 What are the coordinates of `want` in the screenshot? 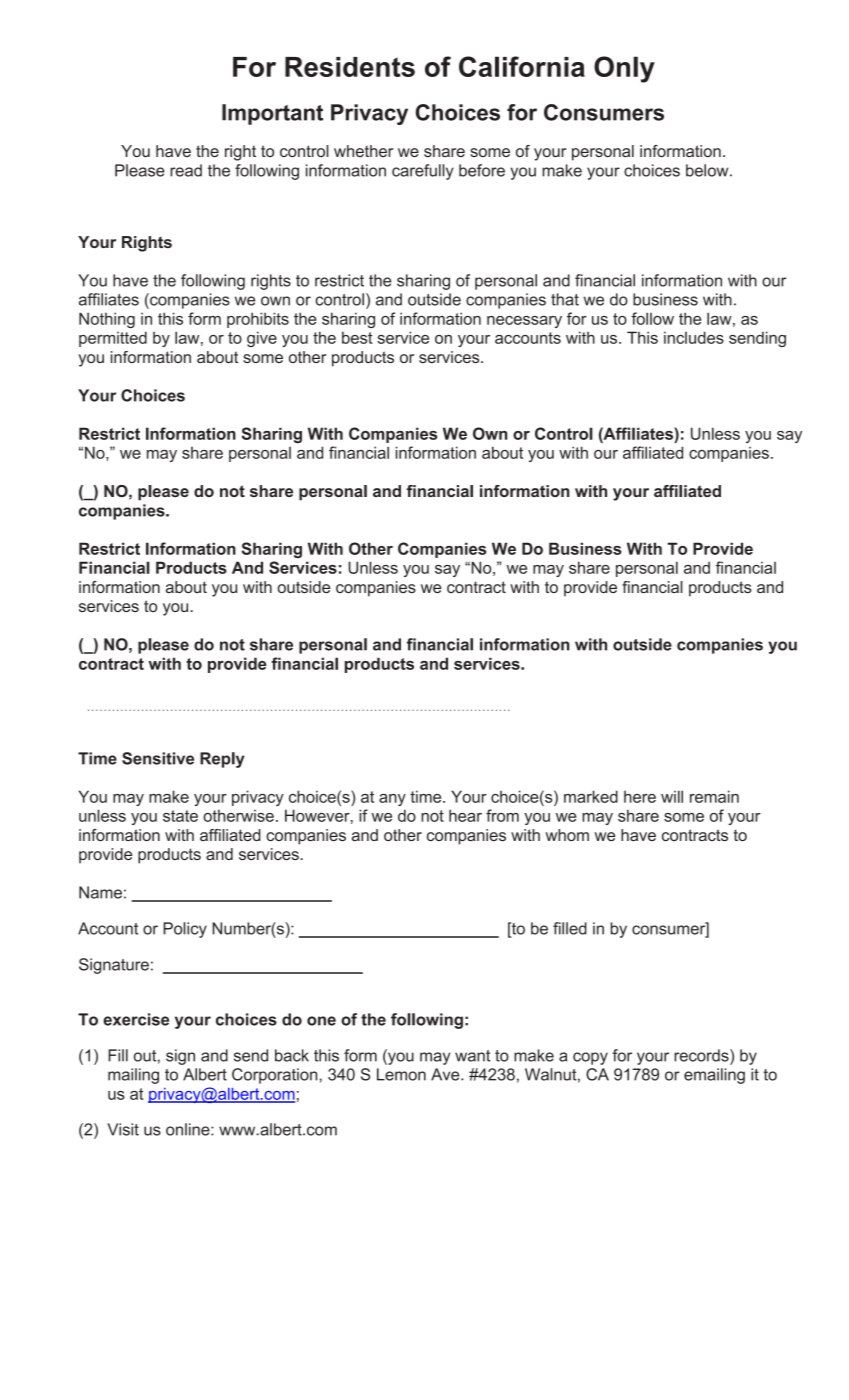 It's located at (472, 1056).
